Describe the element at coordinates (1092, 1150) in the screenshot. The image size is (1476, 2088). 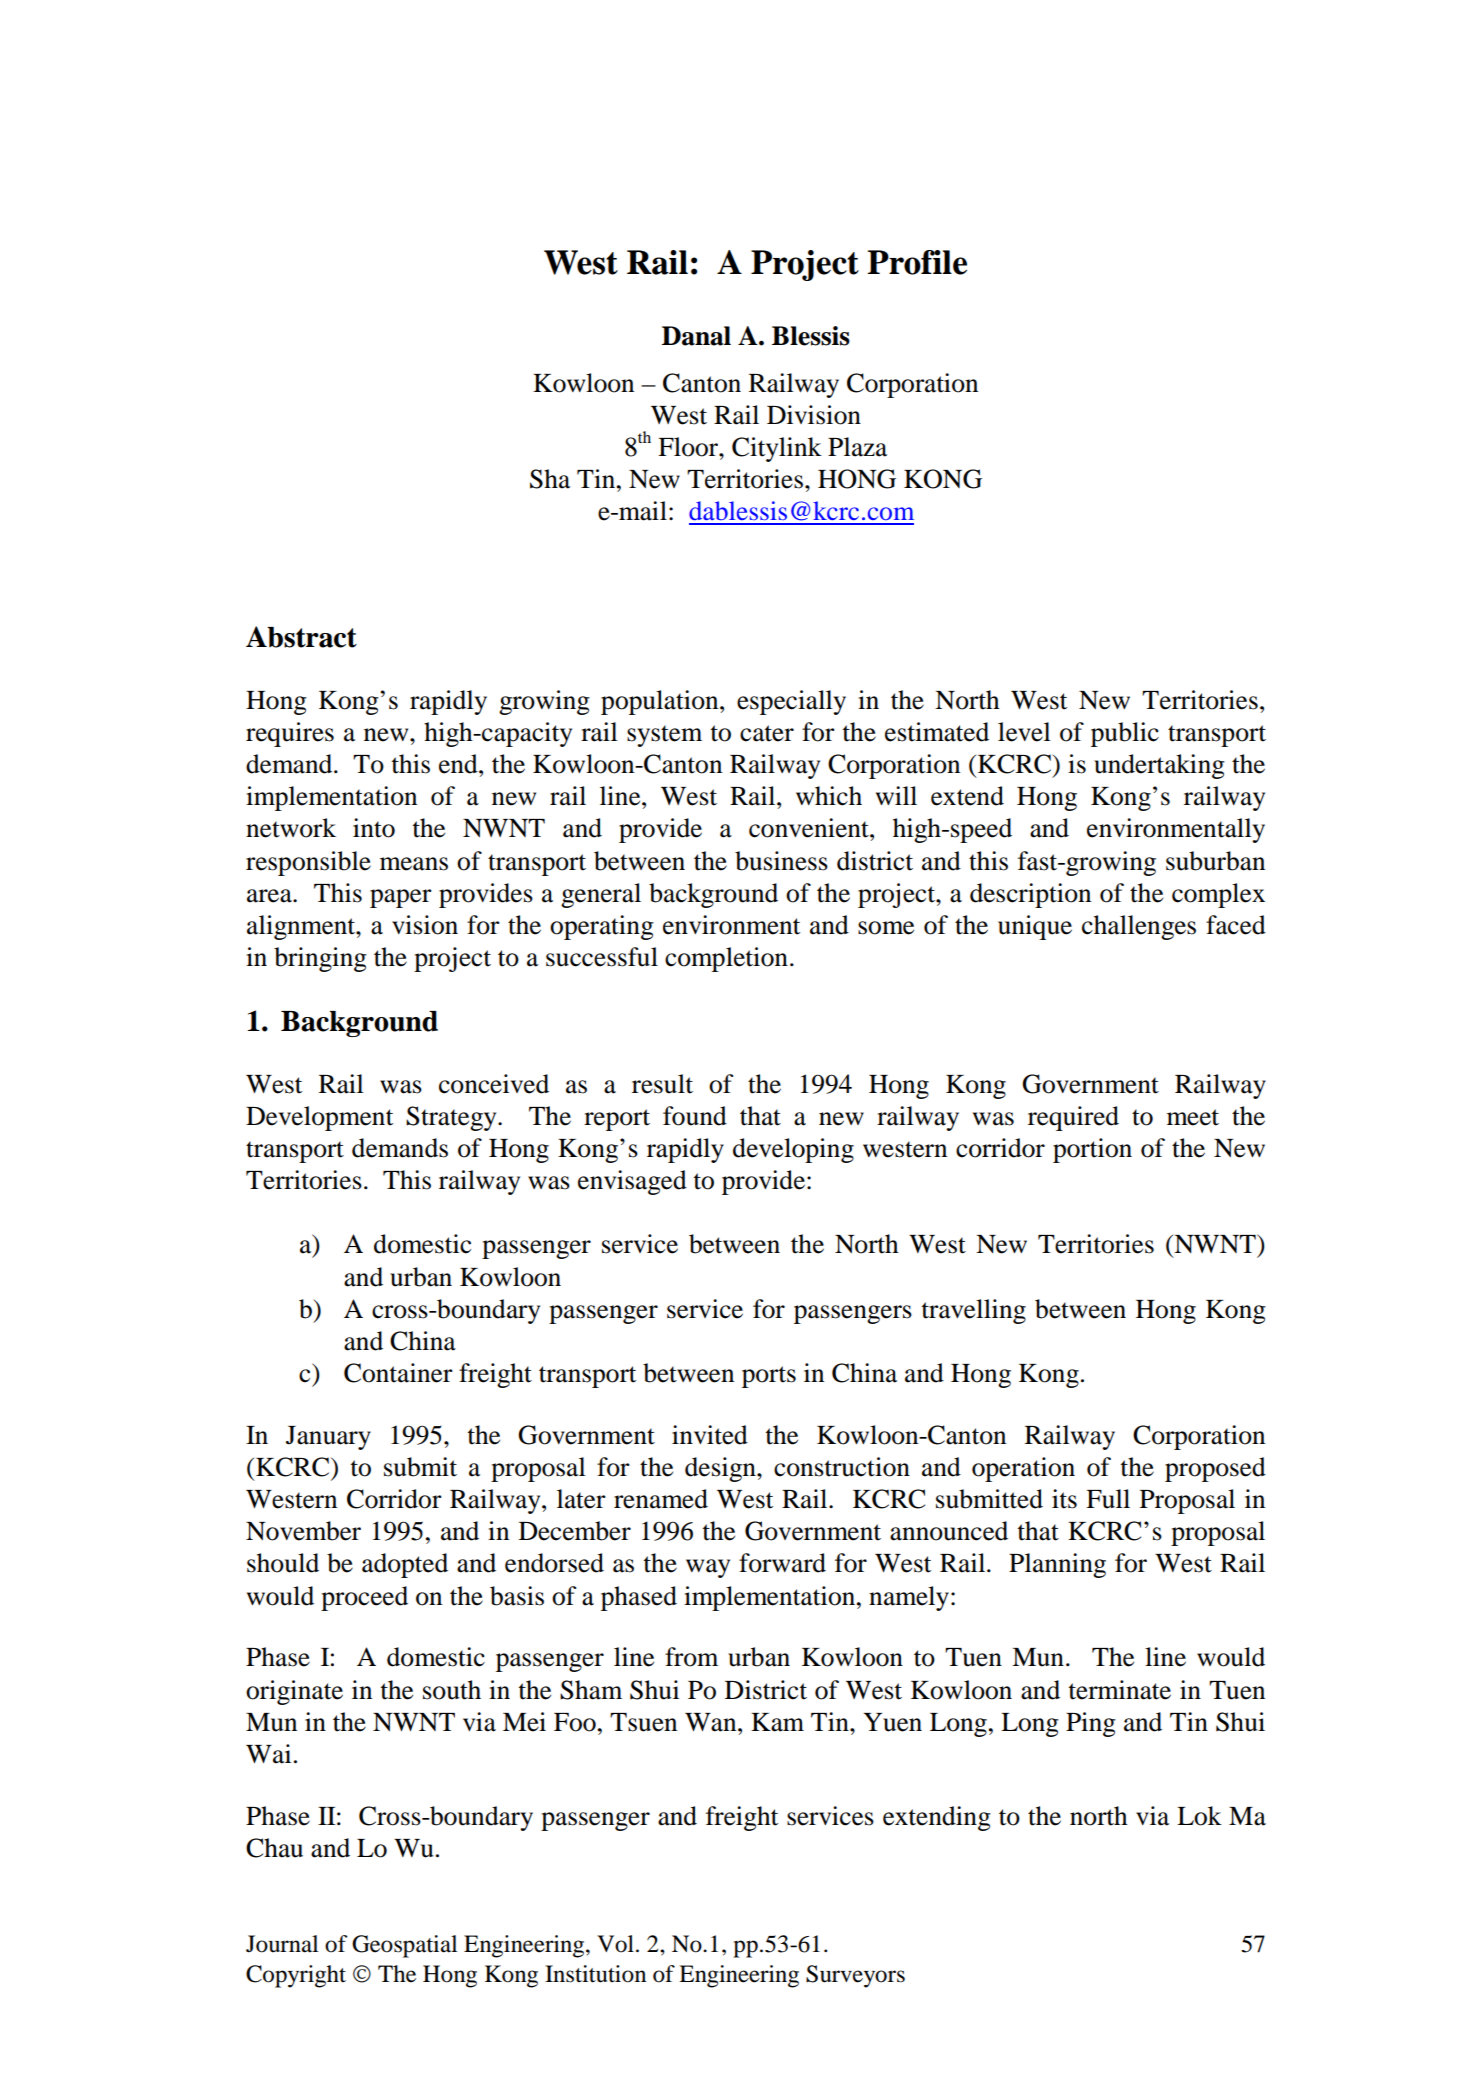
I see `portion` at that location.
